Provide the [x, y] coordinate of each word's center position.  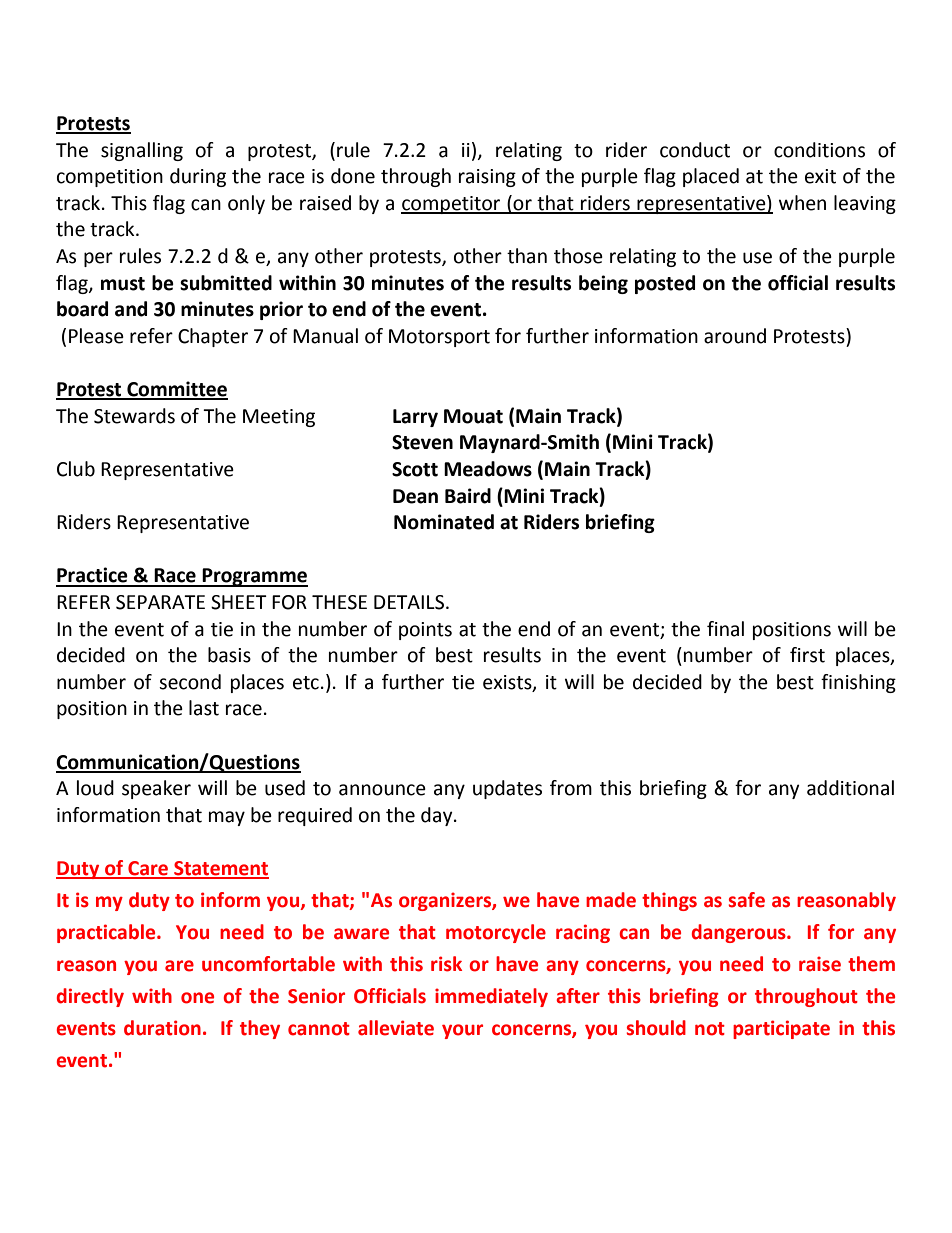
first [807, 655]
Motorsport [439, 338]
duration [162, 1028]
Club [76, 469]
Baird [468, 496]
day [438, 816]
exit [820, 176]
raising [487, 178]
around [735, 336]
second [190, 682]
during [198, 177]
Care [148, 869]
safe [746, 900]
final [725, 629]
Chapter [213, 337]
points [425, 631]
